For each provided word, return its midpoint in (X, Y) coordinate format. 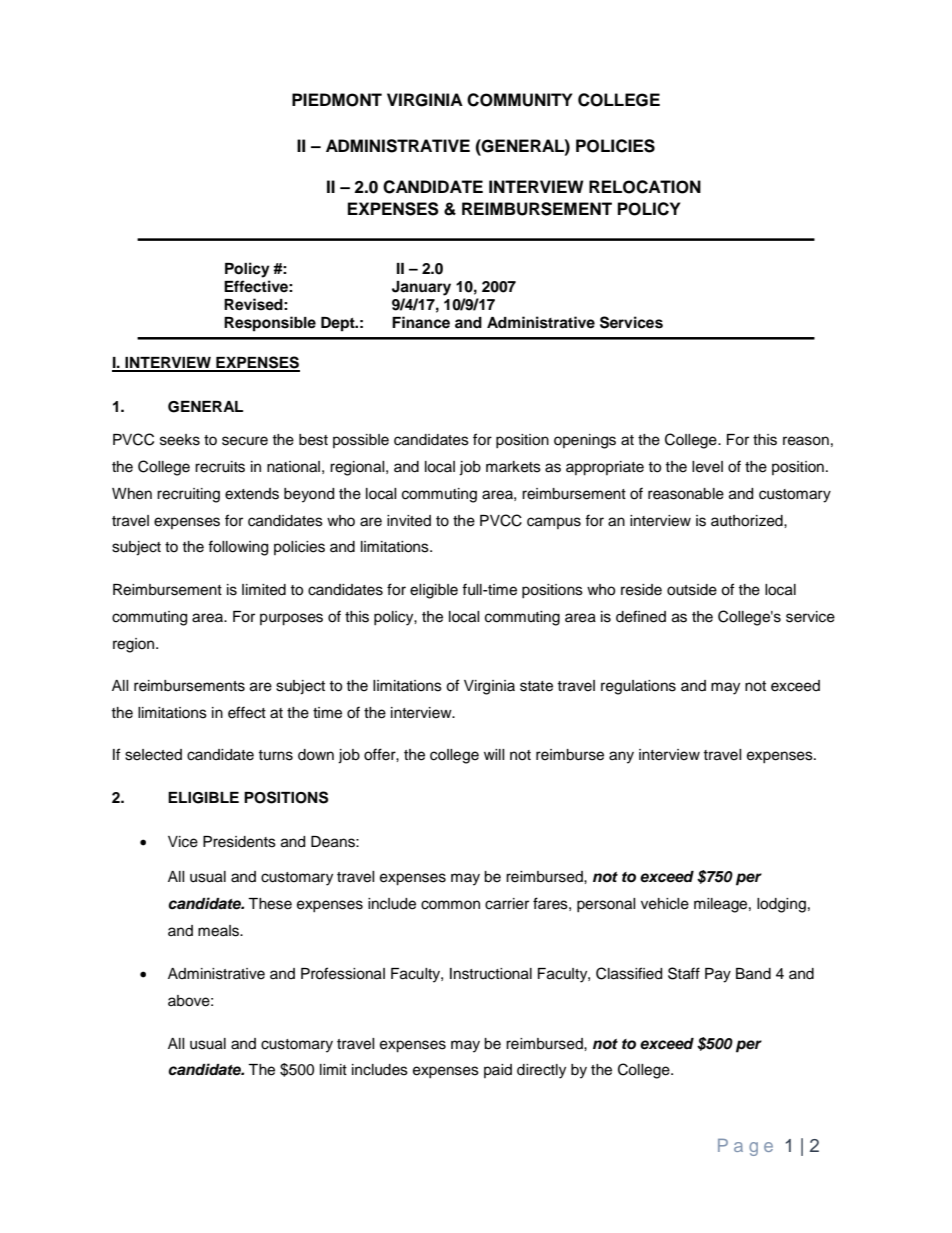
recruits (220, 467)
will (494, 754)
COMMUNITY (520, 100)
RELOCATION (645, 187)
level (707, 467)
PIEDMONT (337, 100)
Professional (343, 973)
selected (153, 755)
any (621, 757)
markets (513, 467)
